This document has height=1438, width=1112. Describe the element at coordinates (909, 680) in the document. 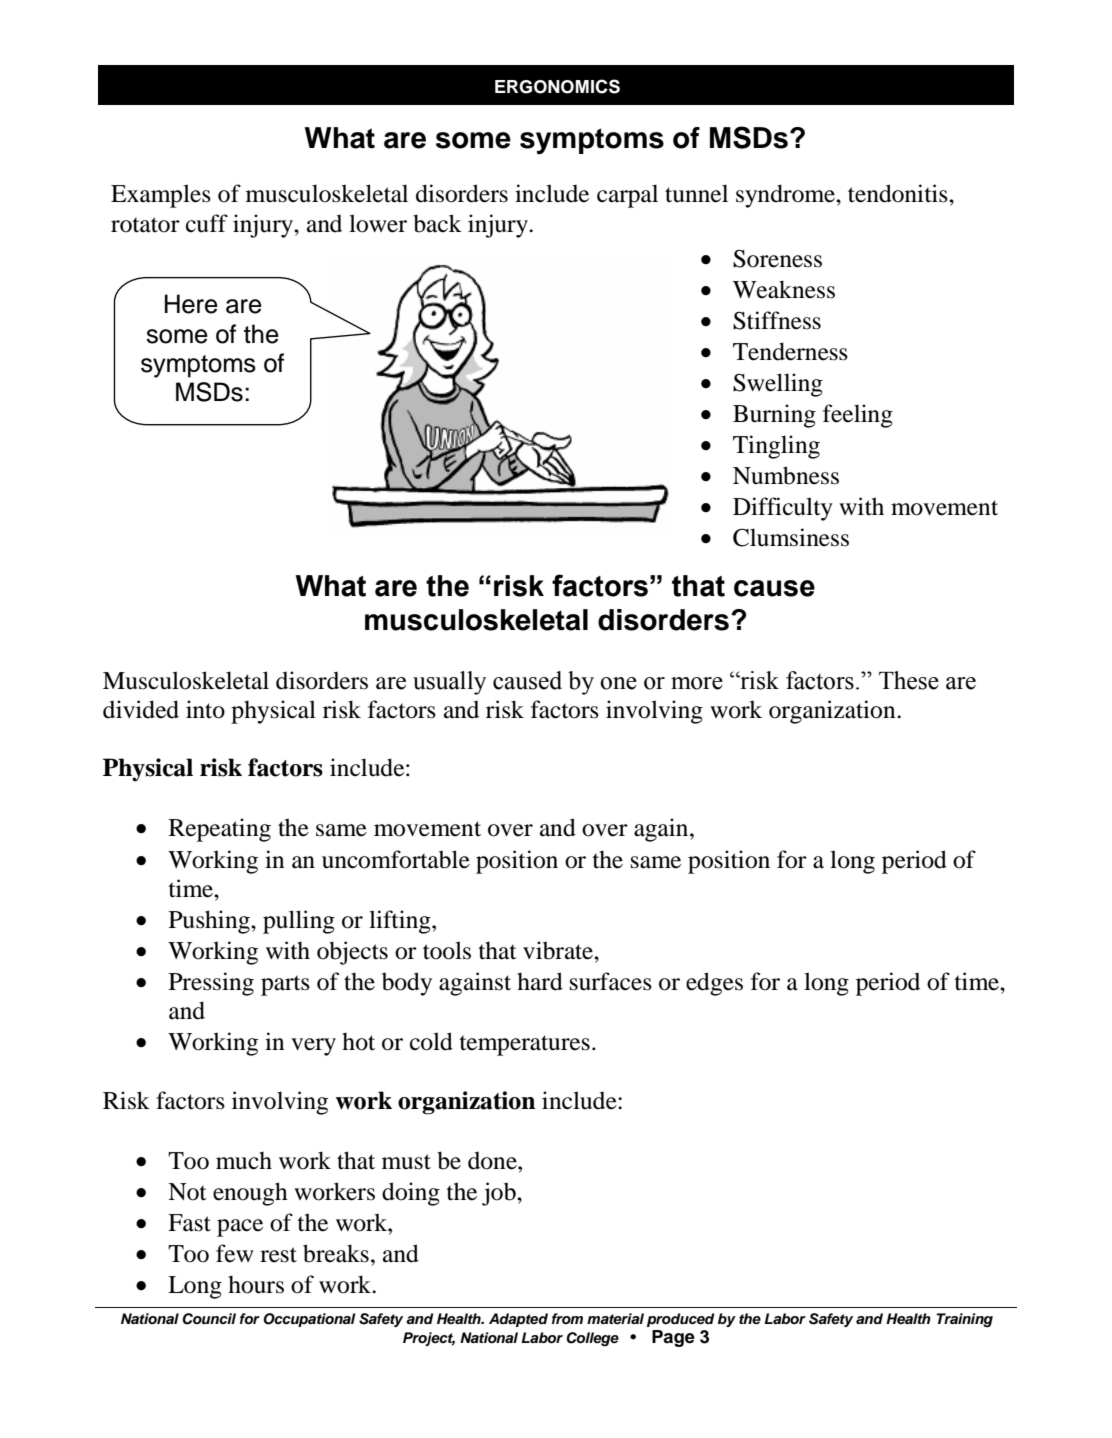

I see `These` at that location.
